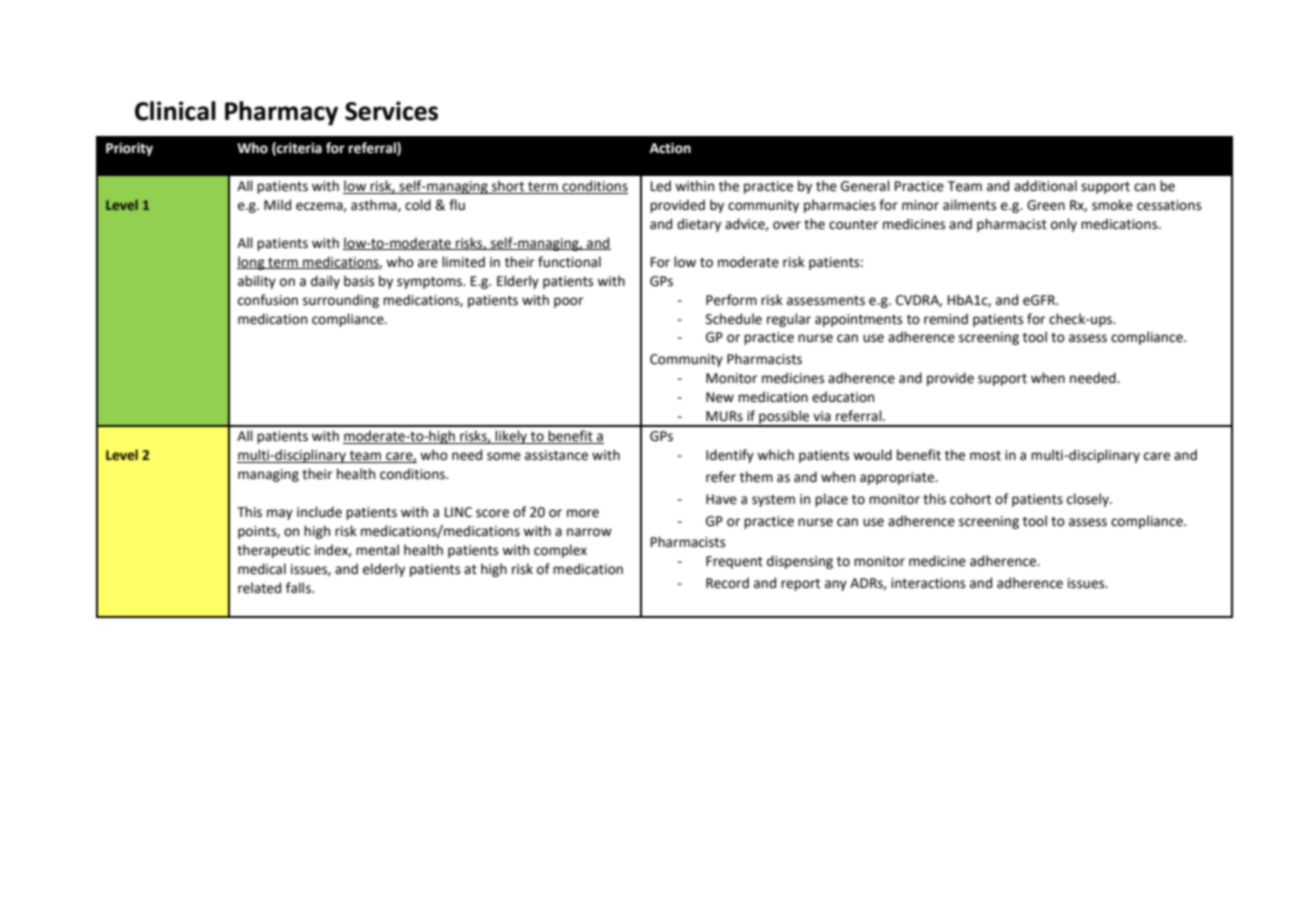 Image resolution: width=1307 pixels, height=924 pixels. I want to click on Schedule, so click(734, 319).
